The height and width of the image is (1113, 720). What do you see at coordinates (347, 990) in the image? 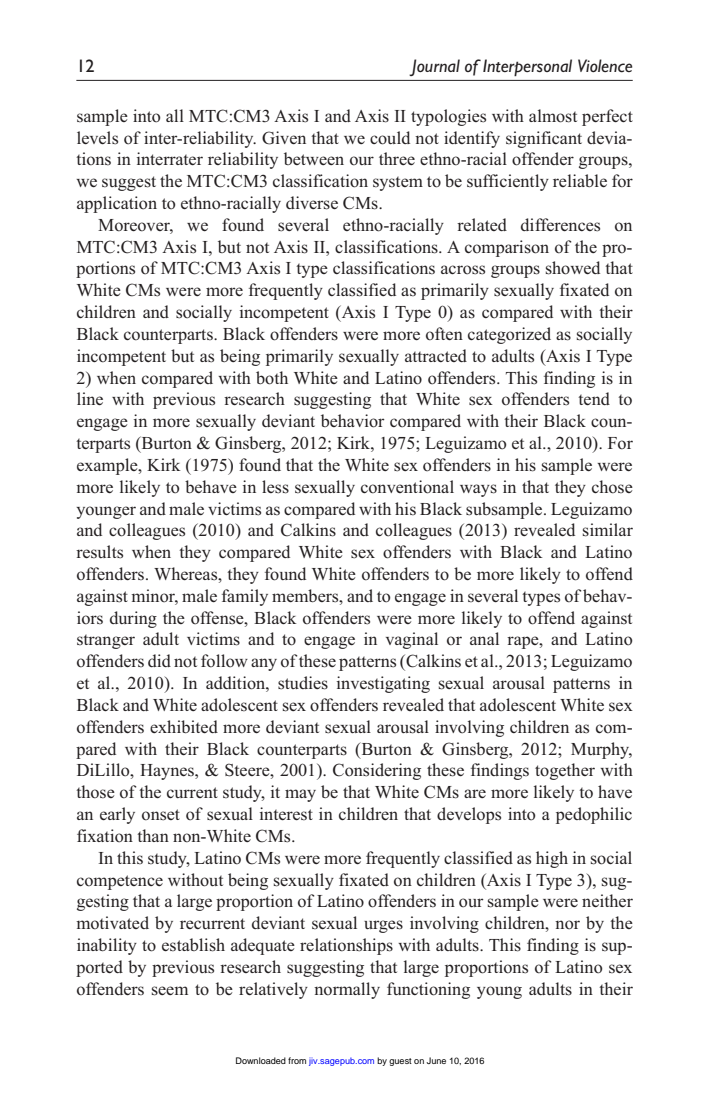
I see `normally` at bounding box center [347, 990].
